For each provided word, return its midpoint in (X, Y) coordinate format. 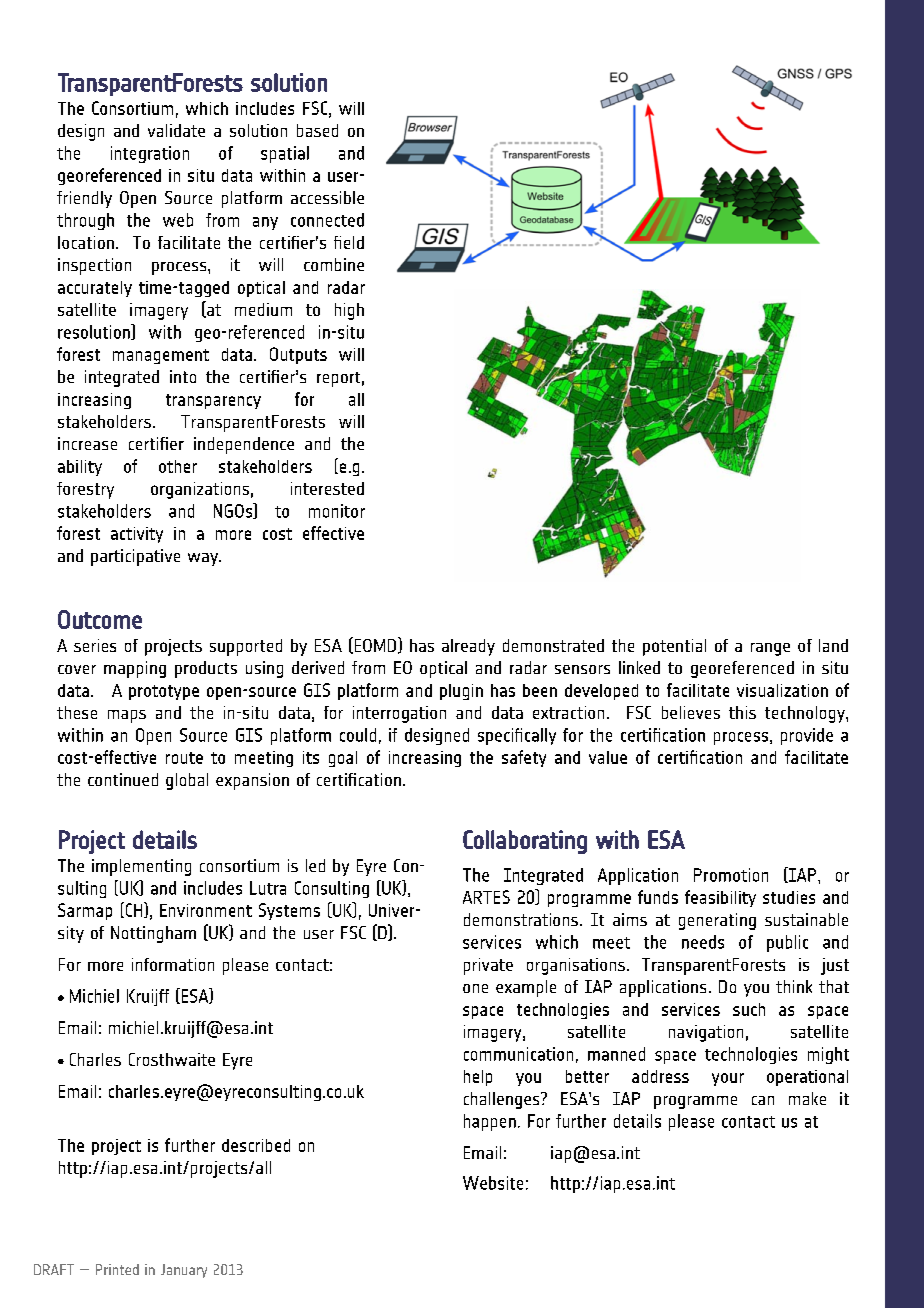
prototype (164, 692)
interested (327, 488)
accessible (327, 197)
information (173, 964)
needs (703, 942)
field (349, 242)
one (475, 988)
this (742, 712)
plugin (461, 692)
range (770, 649)
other (178, 466)
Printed (117, 1269)
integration (150, 154)
